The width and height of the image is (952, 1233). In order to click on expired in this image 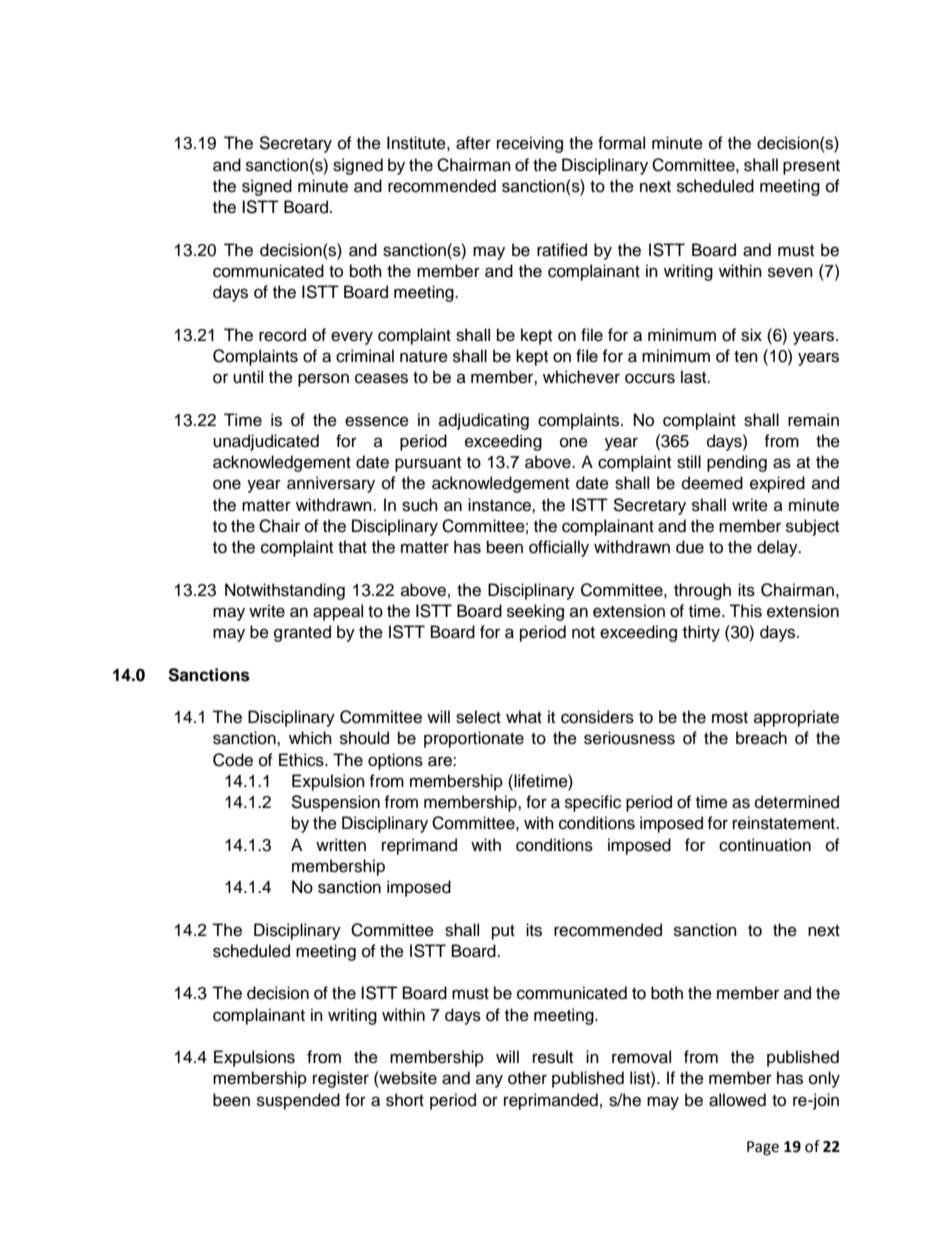, I will do `click(777, 484)`.
